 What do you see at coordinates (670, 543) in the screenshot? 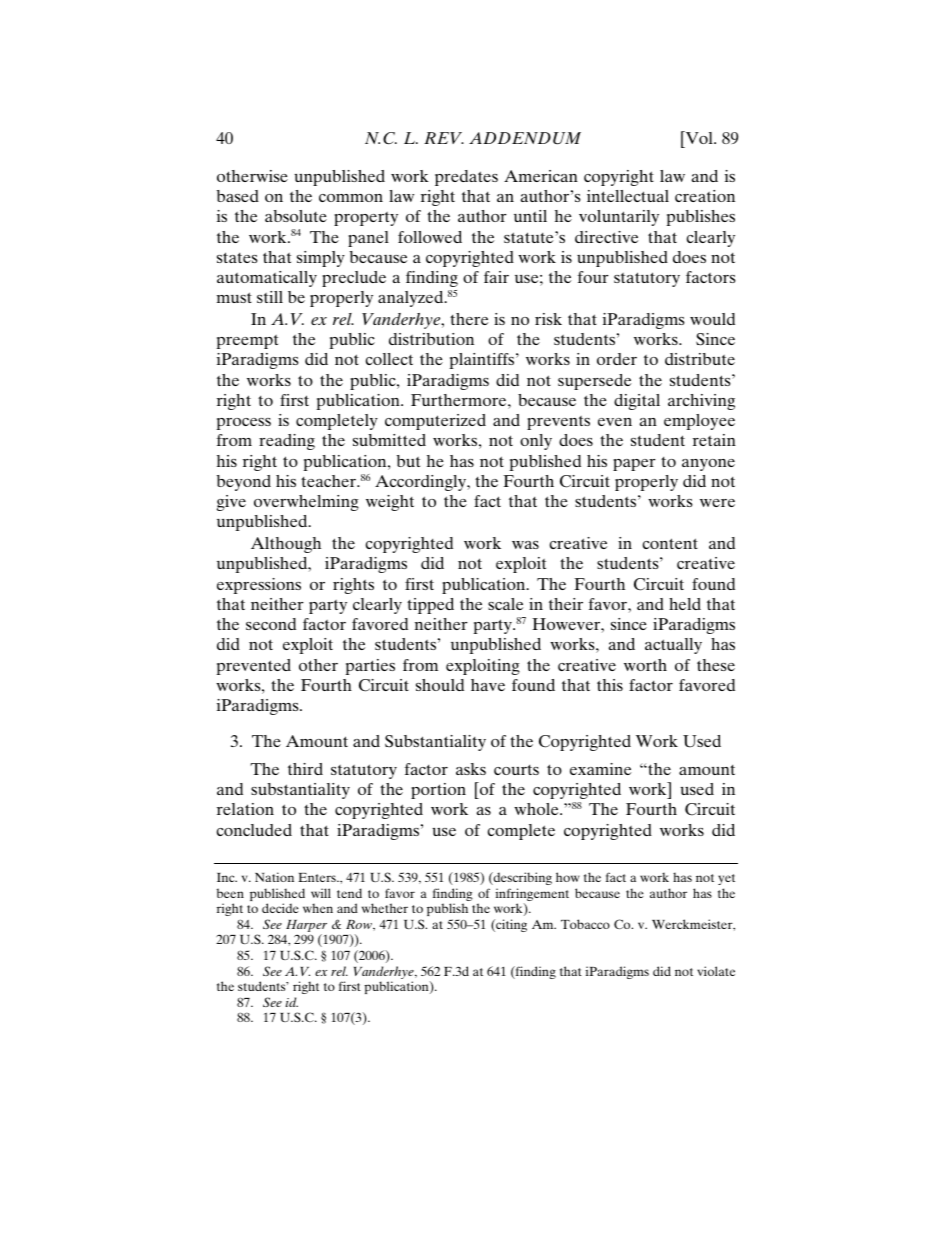
I see `content` at bounding box center [670, 543].
